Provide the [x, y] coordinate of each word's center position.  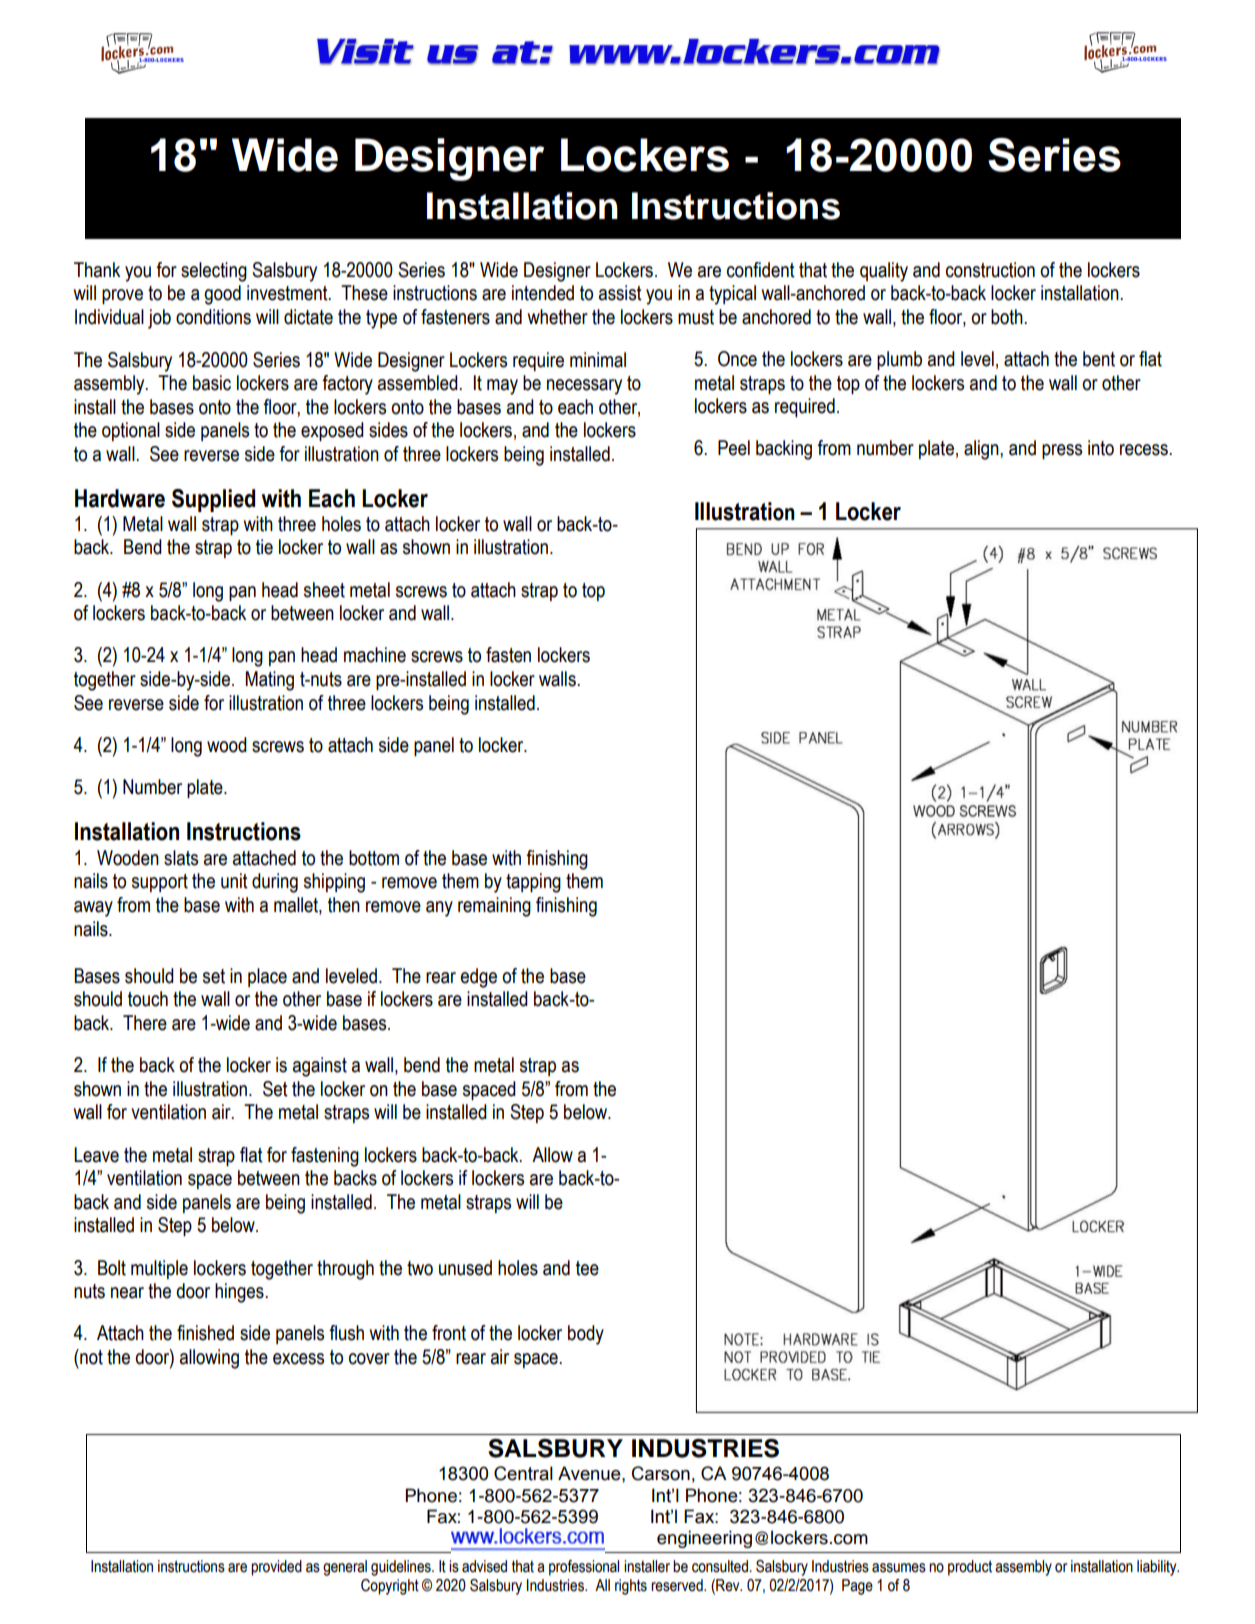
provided [276, 1568]
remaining [494, 907]
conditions [213, 317]
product [970, 1568]
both [1008, 317]
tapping [533, 883]
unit [234, 881]
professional [584, 1568]
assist [620, 293]
